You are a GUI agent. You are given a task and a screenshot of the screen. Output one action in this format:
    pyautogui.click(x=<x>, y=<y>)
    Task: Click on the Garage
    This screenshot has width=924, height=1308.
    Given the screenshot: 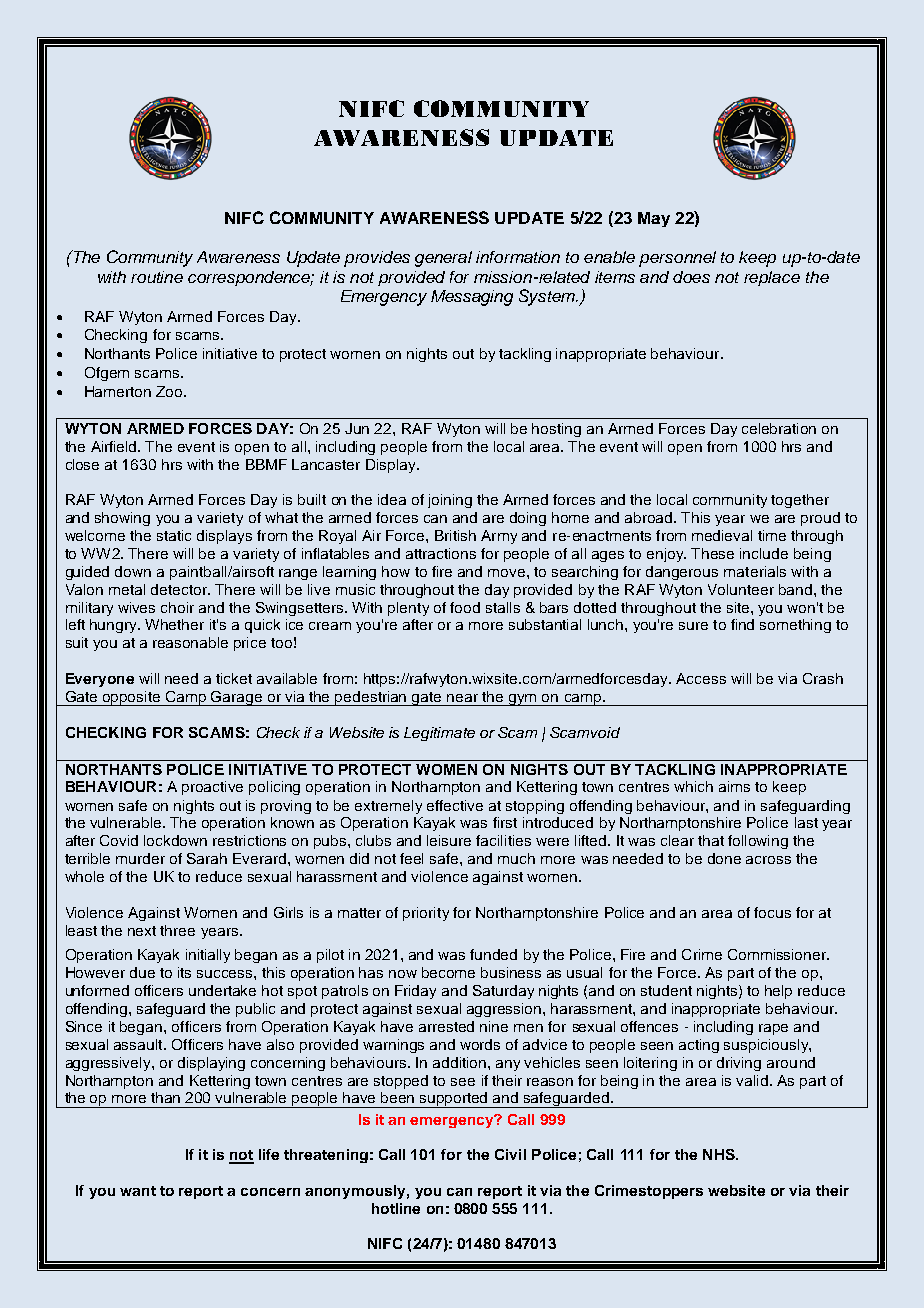 What is the action you would take?
    pyautogui.click(x=237, y=698)
